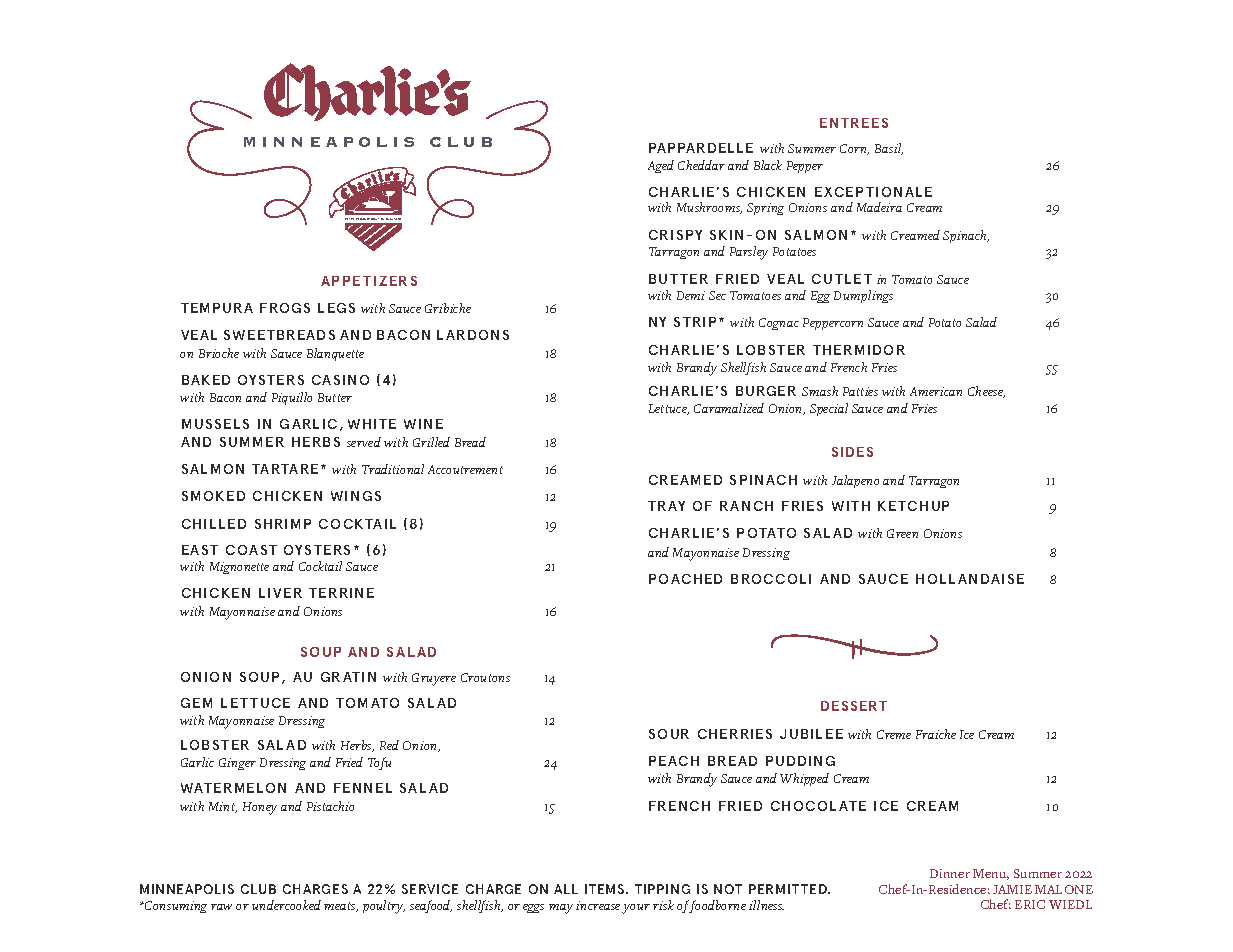  Describe the element at coordinates (285, 308) in the screenshot. I see `FROGS` at that location.
